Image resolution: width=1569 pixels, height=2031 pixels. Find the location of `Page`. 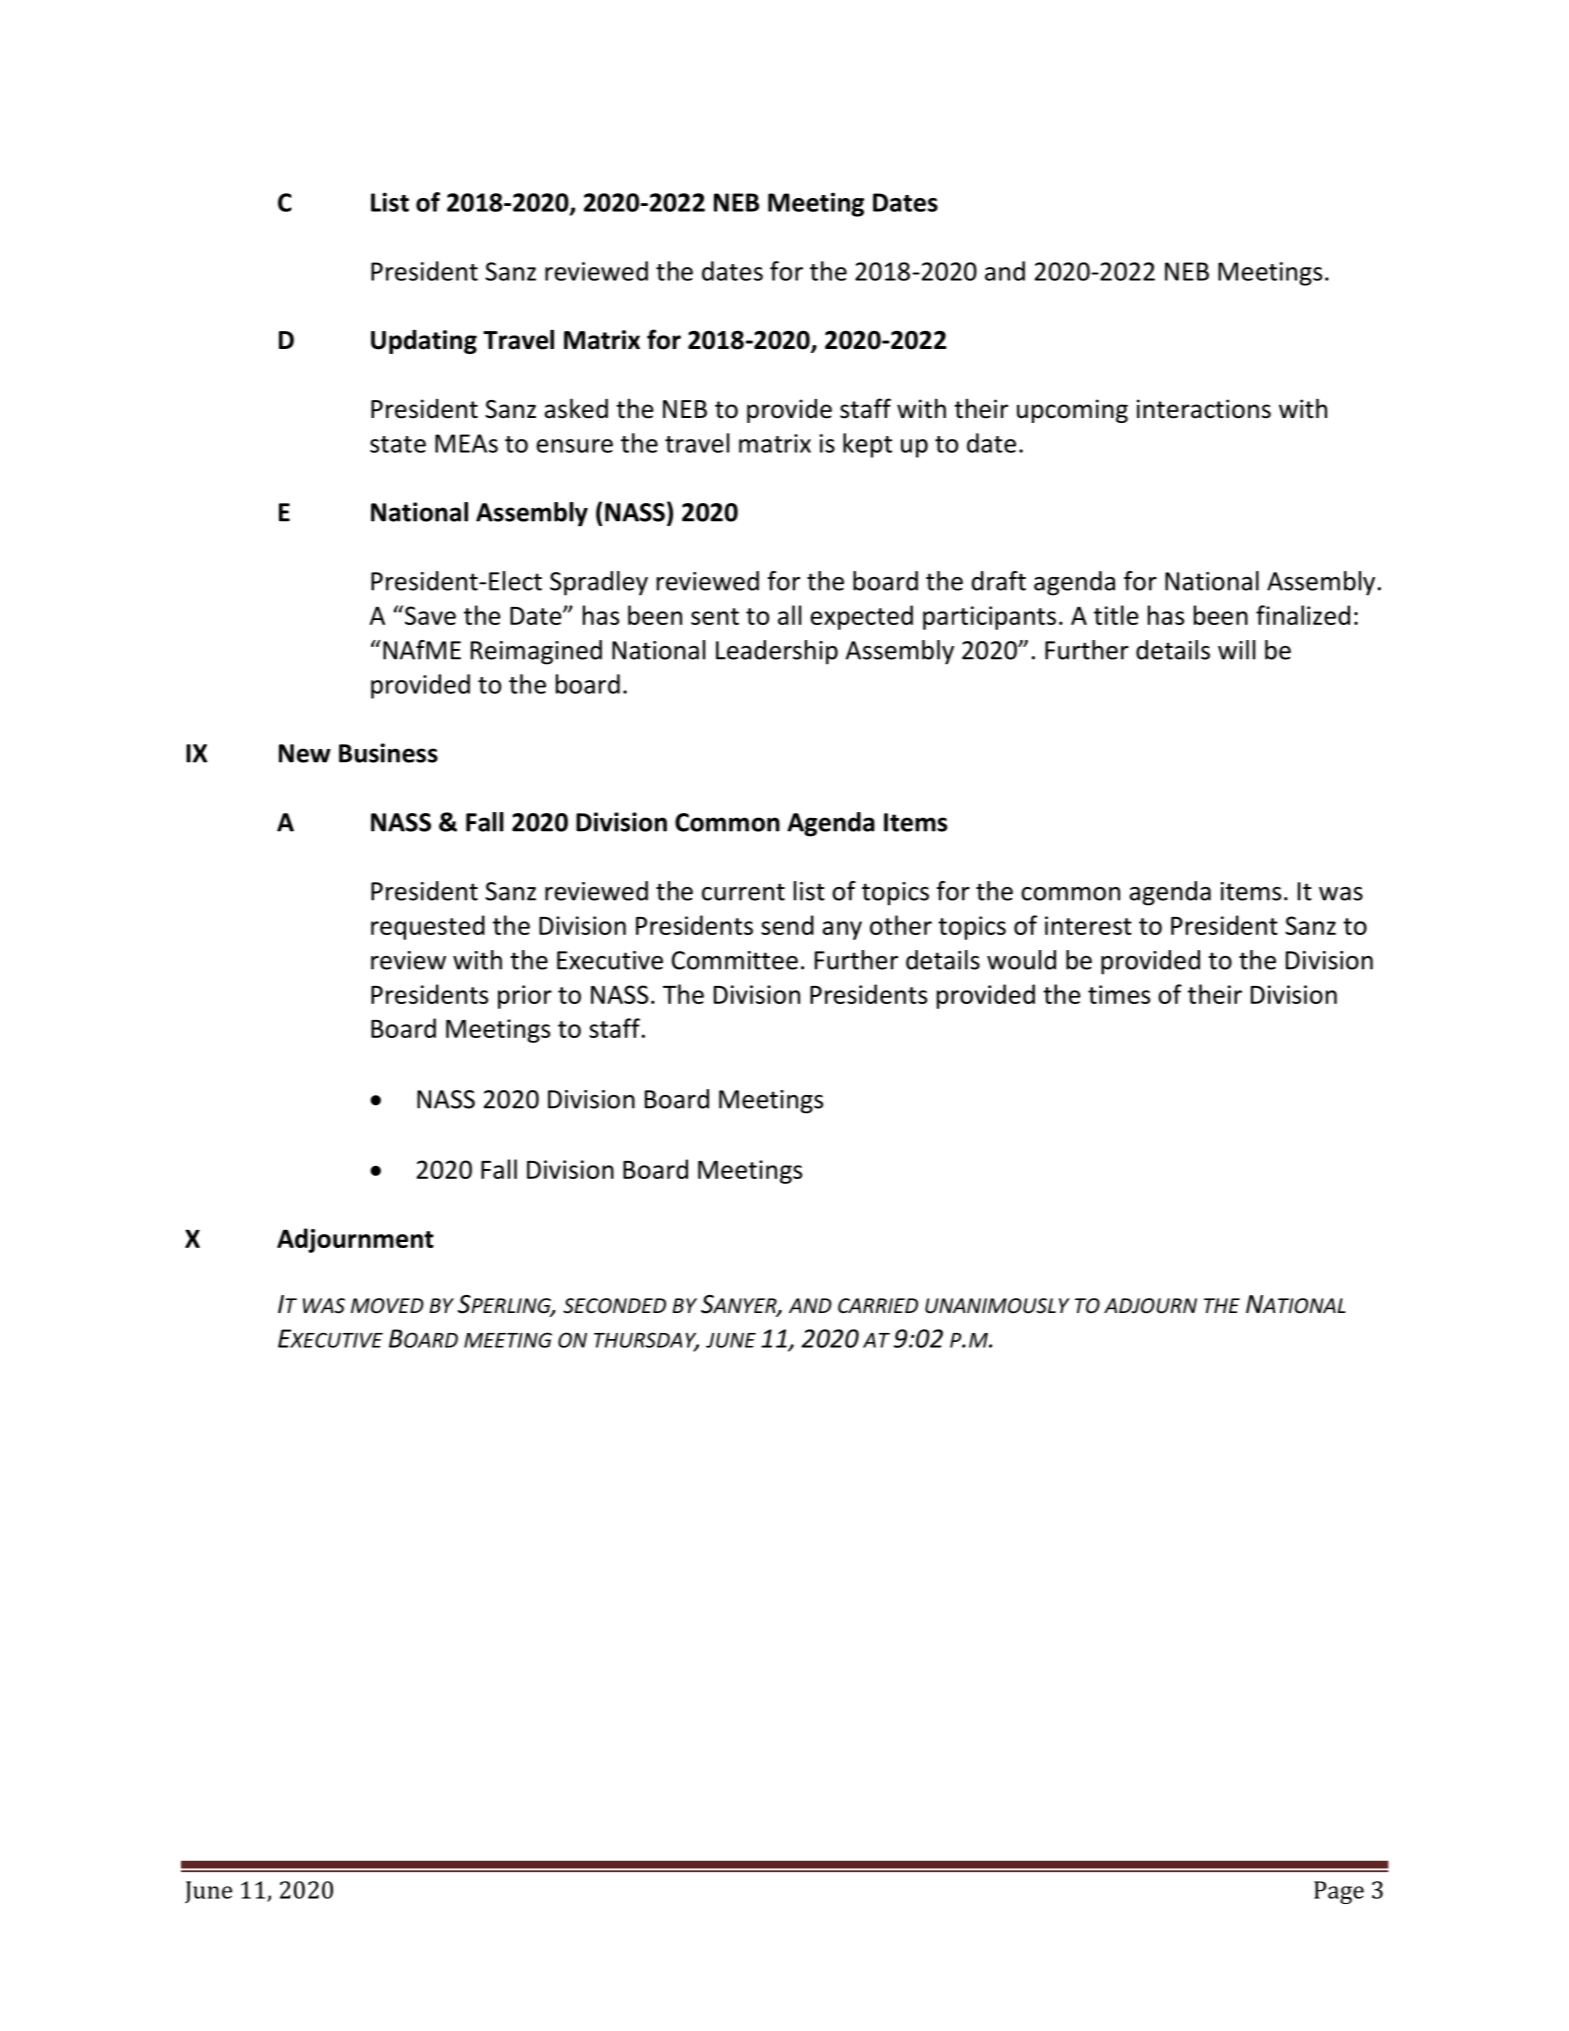

Page is located at coordinates (1339, 1892).
